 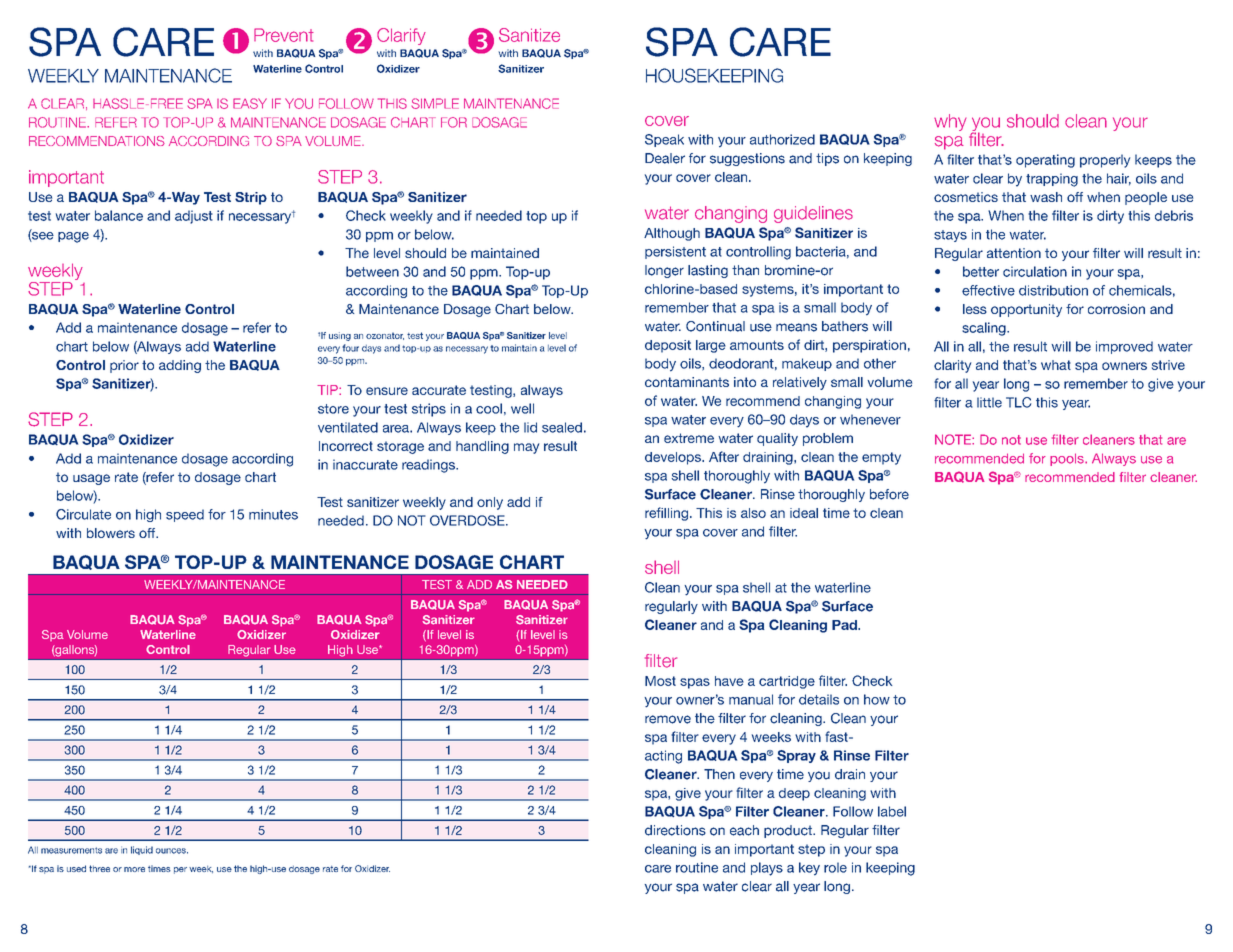 What do you see at coordinates (1068, 459) in the page?
I see `pools` at bounding box center [1068, 459].
